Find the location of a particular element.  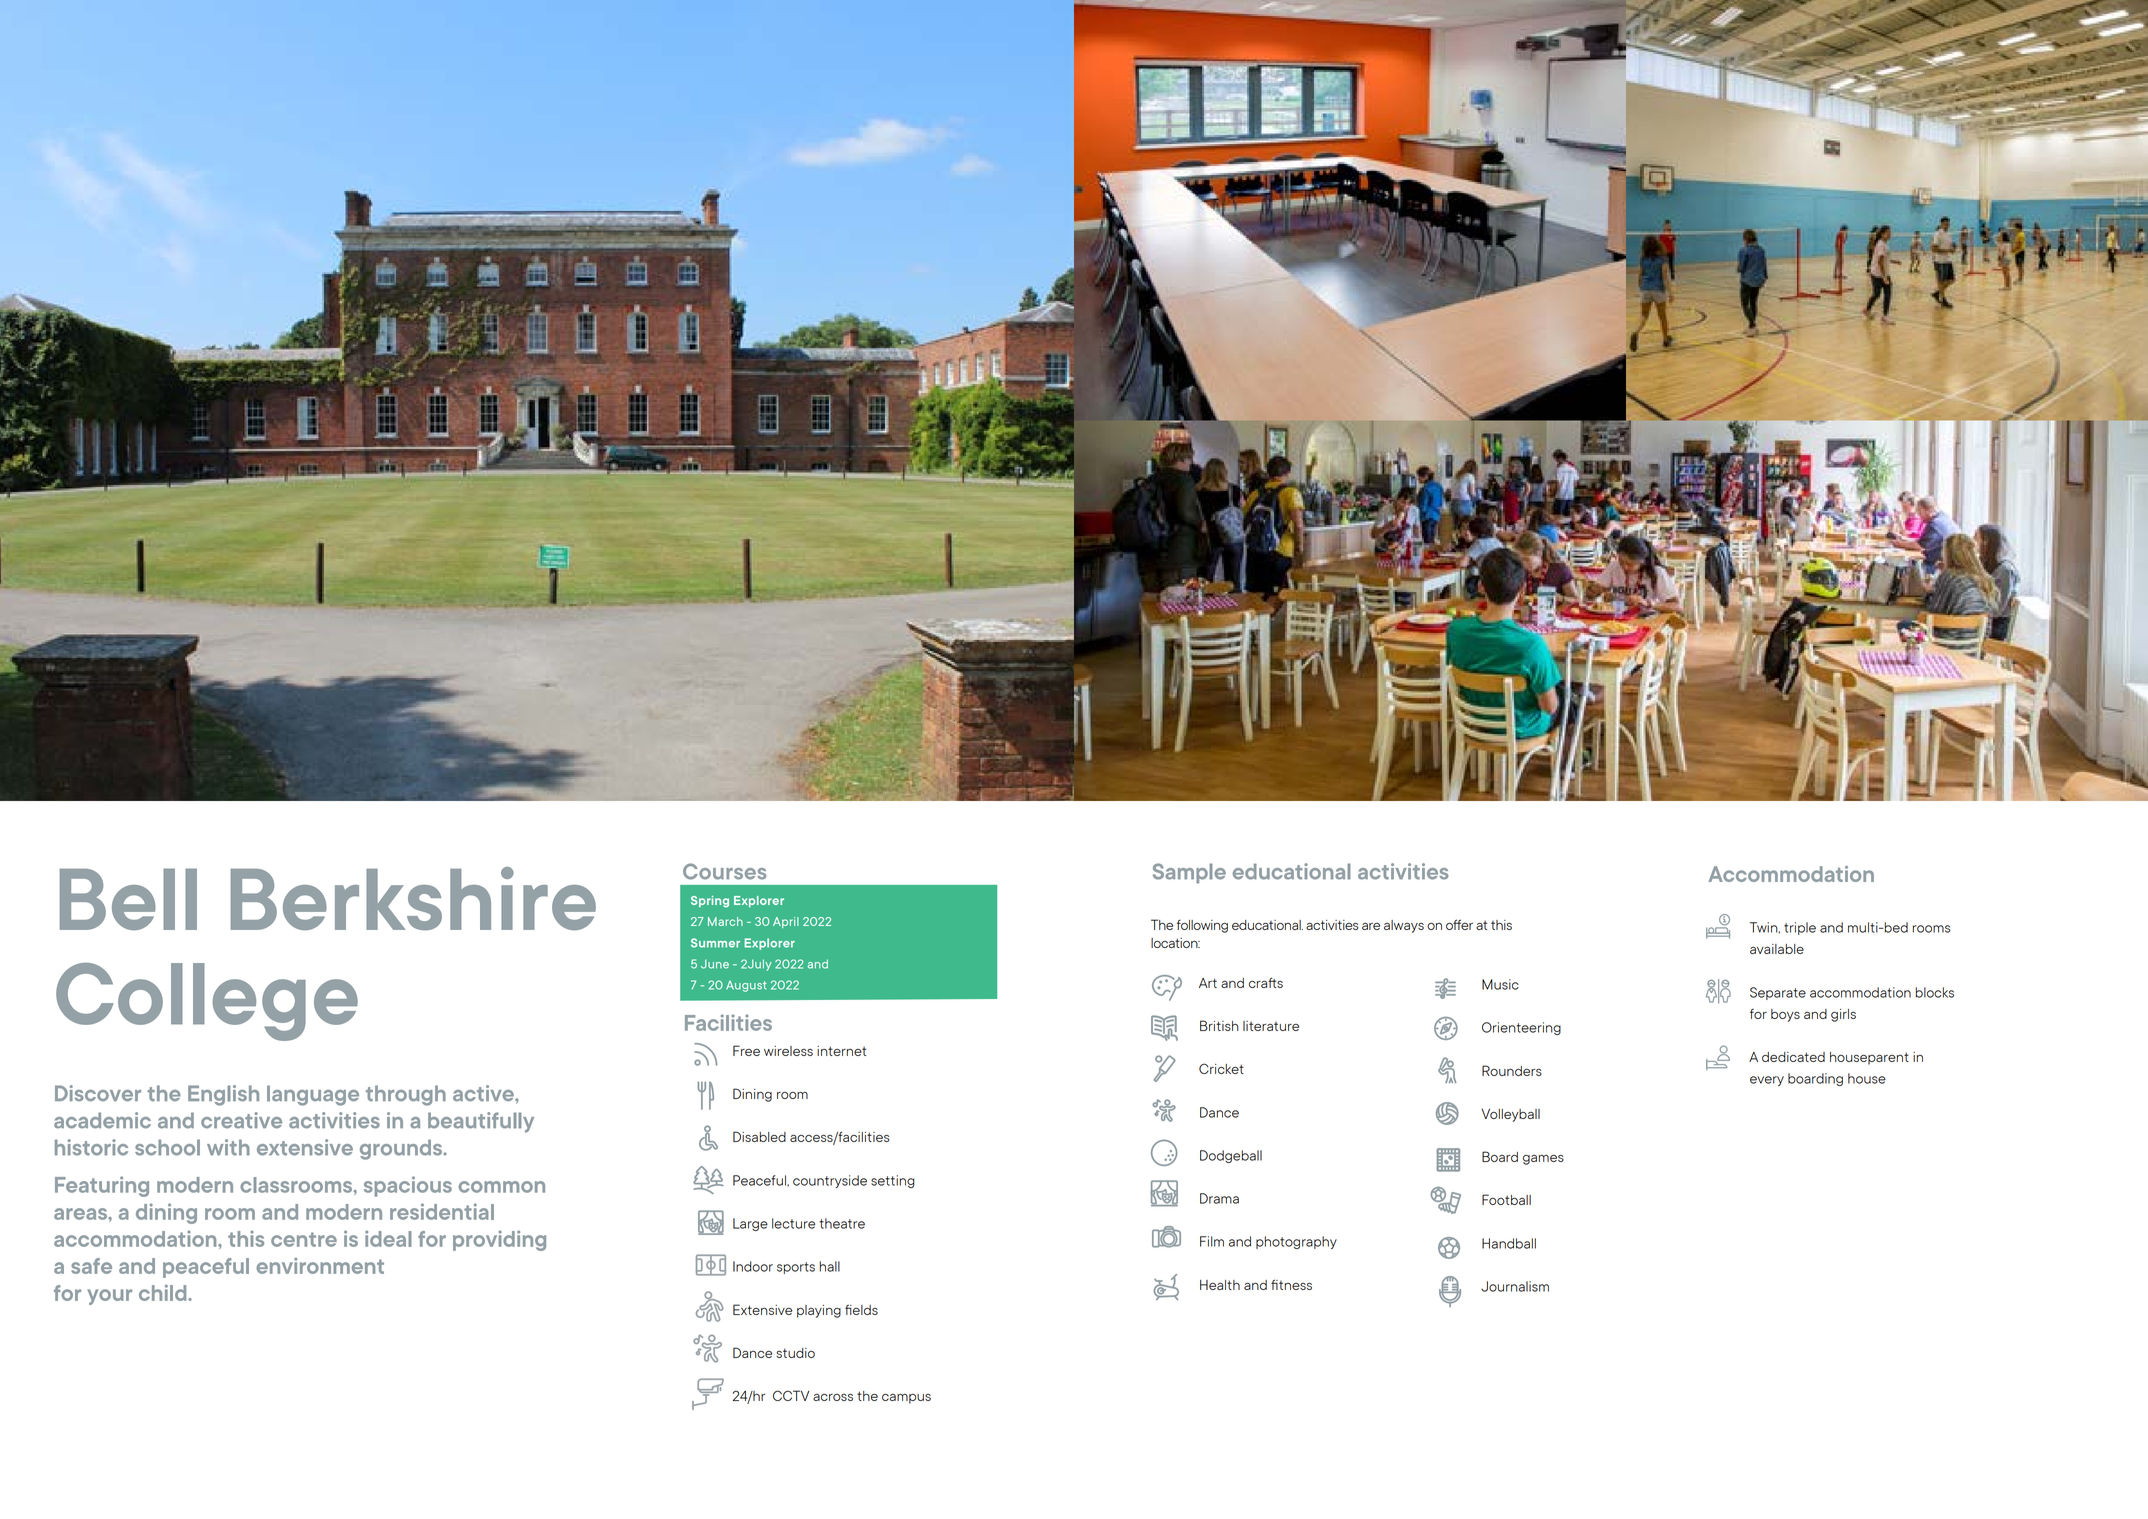

Berkshire is located at coordinates (413, 898).
